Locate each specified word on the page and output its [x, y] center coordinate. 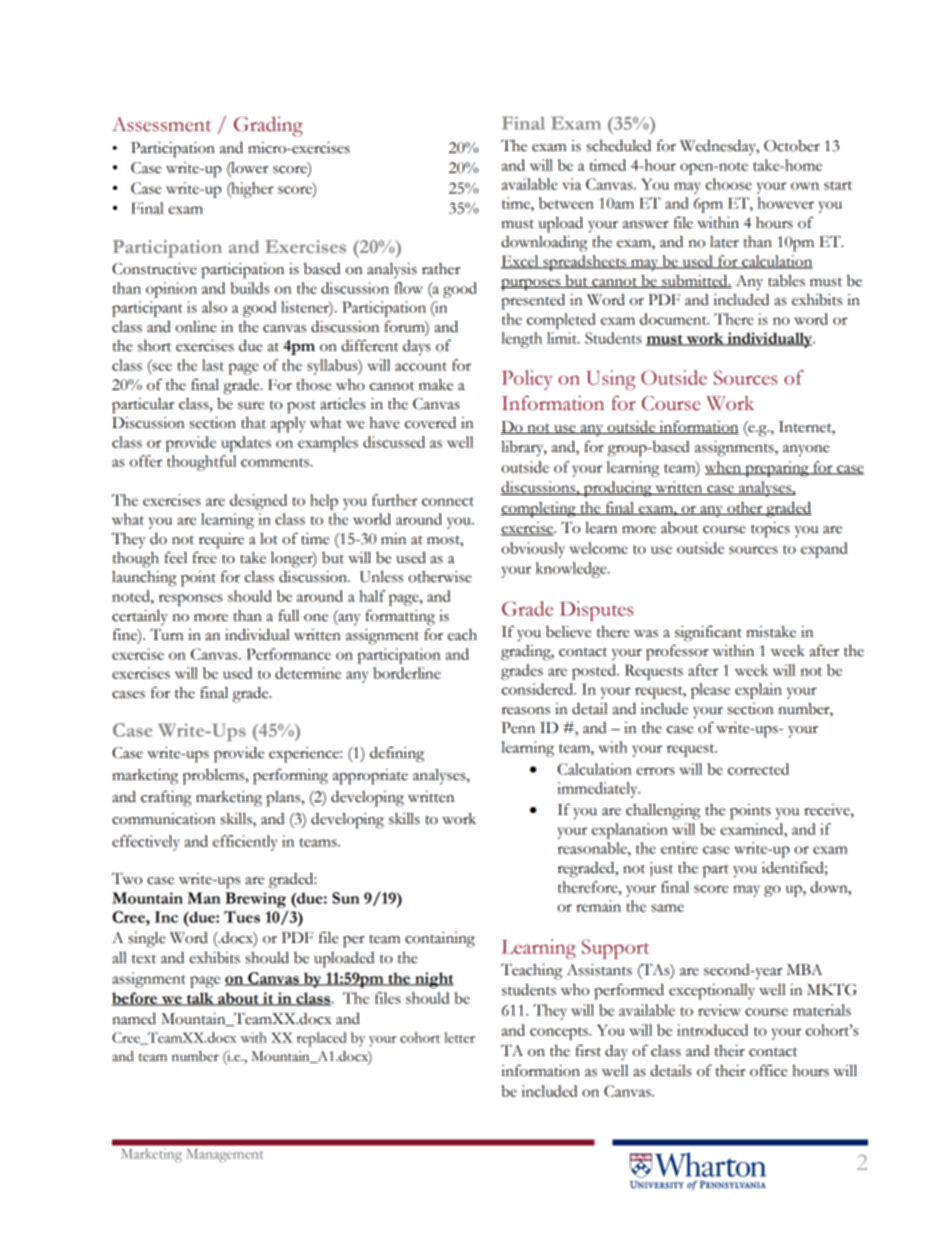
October [792, 146]
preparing [777, 469]
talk [200, 999]
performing [290, 776]
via [571, 184]
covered [430, 423]
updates [246, 444]
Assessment [161, 124]
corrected [758, 769]
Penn [518, 728]
